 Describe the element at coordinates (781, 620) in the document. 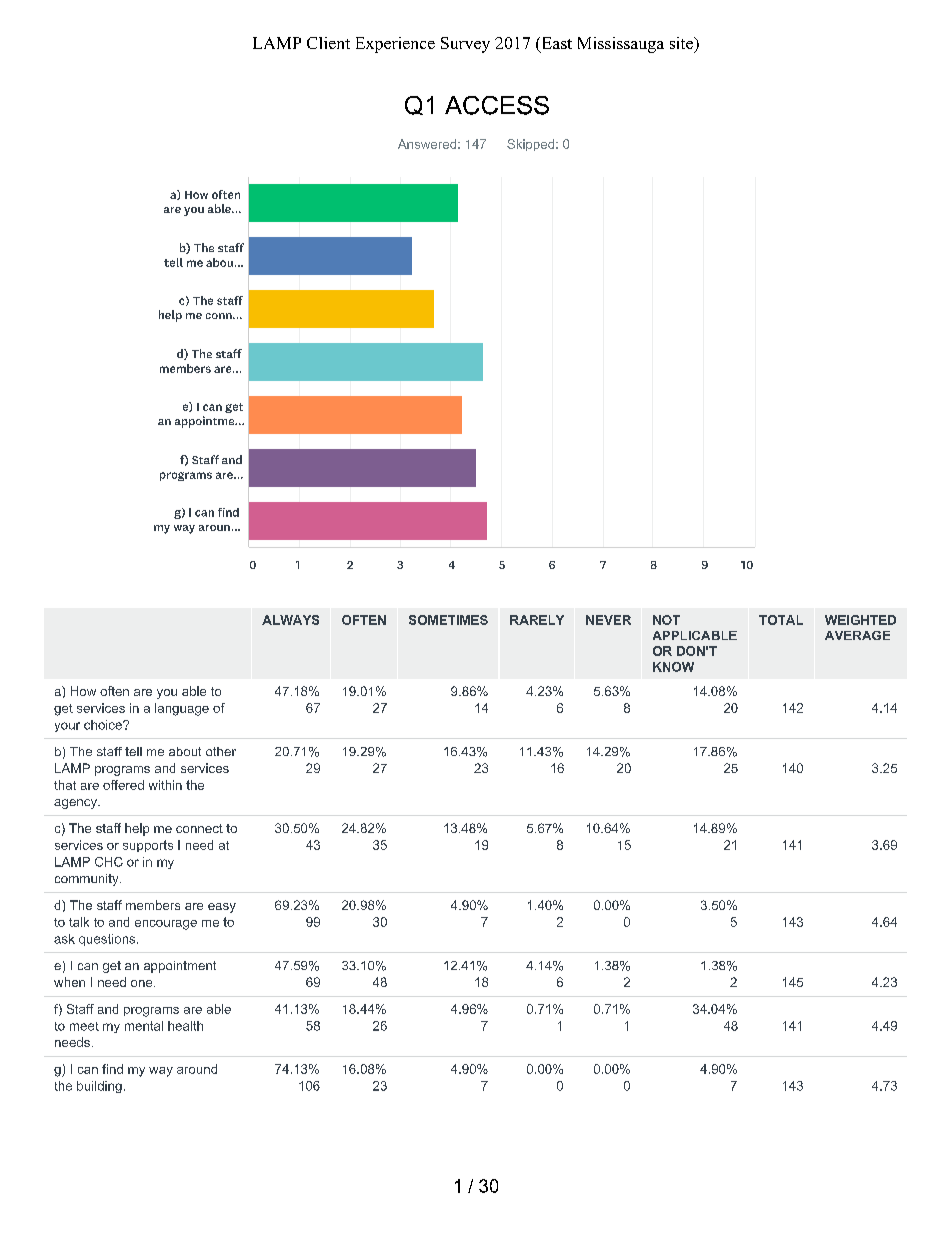

I see `TOTAL` at that location.
